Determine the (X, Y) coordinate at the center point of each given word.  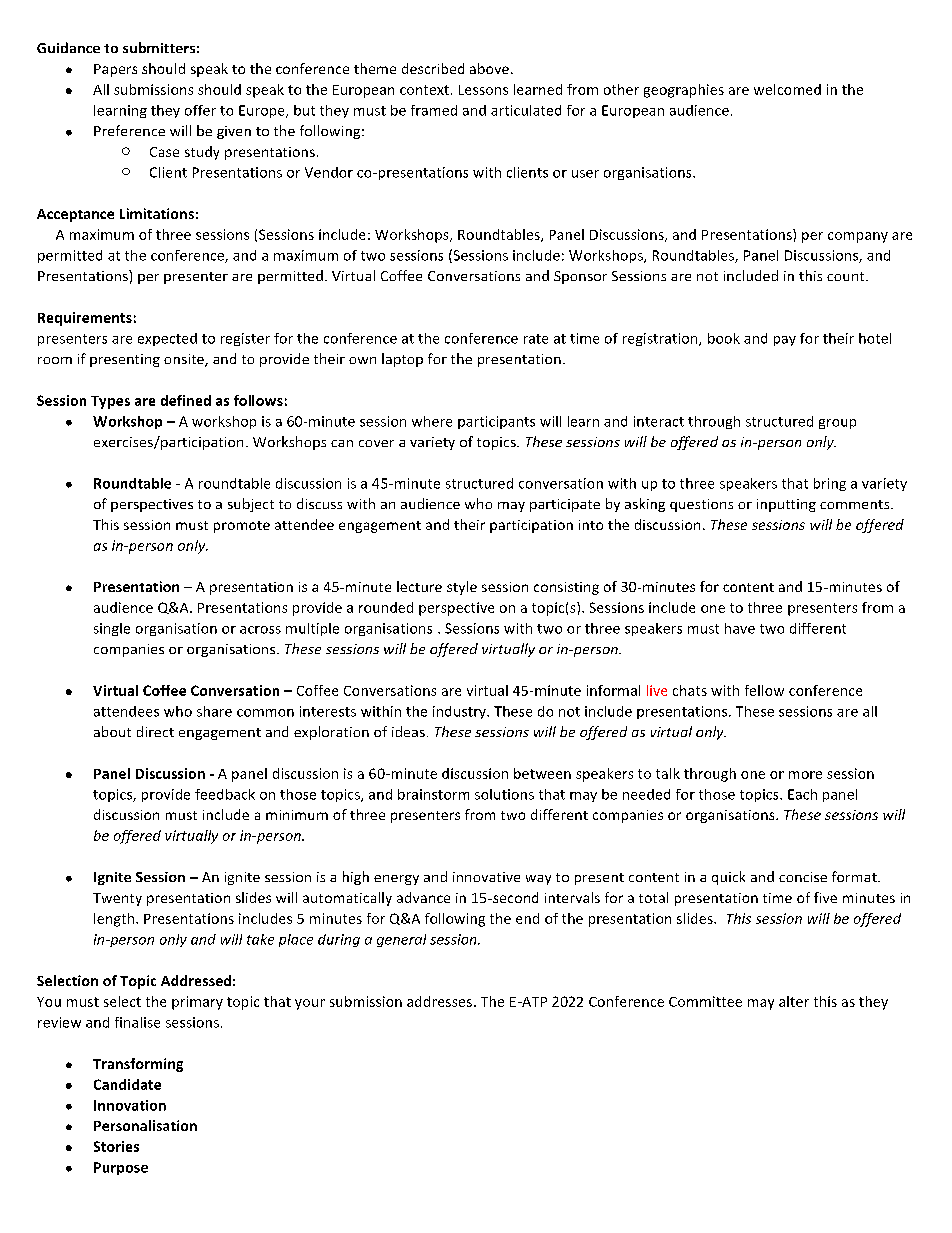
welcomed (787, 89)
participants (496, 422)
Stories (116, 1146)
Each (802, 794)
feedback (225, 794)
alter (794, 1001)
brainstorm (433, 794)
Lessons (483, 90)
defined (186, 400)
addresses (439, 1001)
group (837, 424)
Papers (115, 70)
